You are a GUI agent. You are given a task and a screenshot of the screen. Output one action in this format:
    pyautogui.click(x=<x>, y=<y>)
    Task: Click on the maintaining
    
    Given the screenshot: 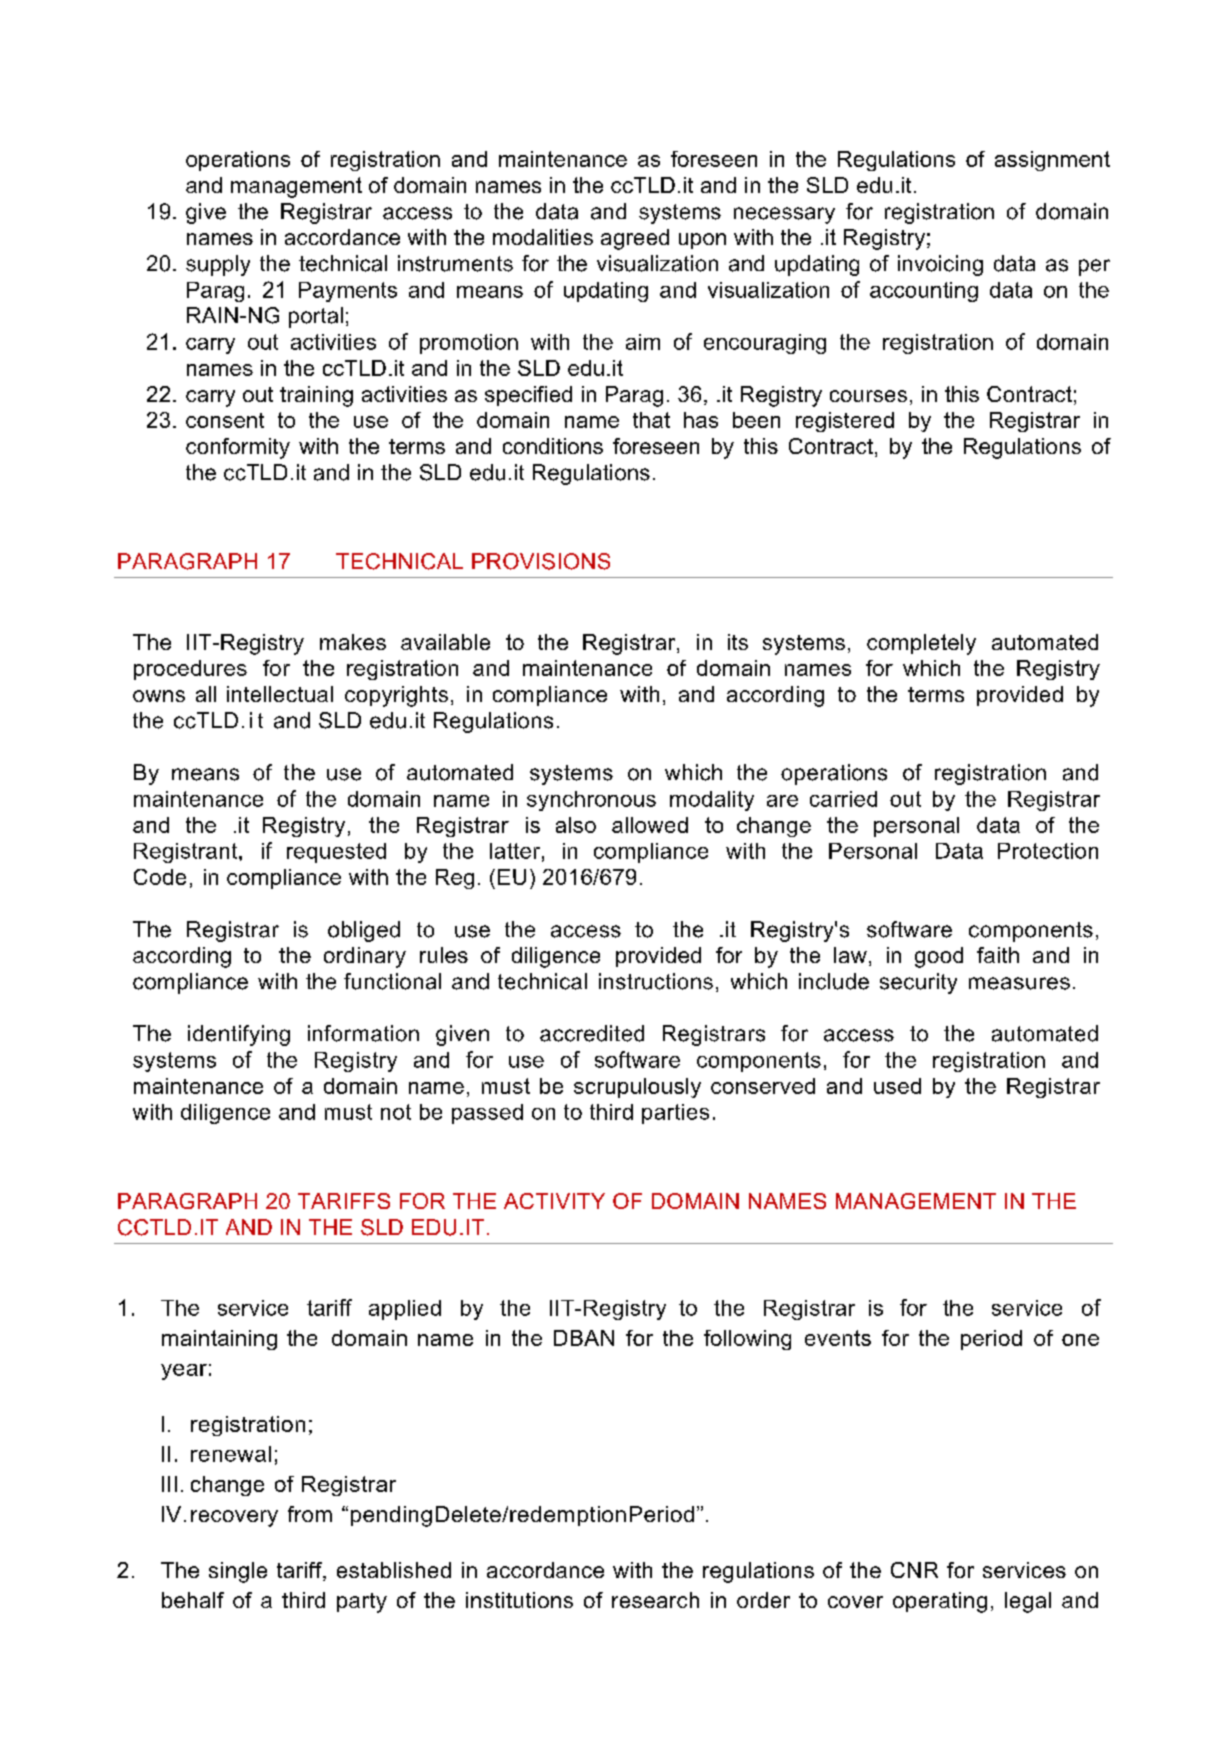 What is the action you would take?
    pyautogui.click(x=219, y=1340)
